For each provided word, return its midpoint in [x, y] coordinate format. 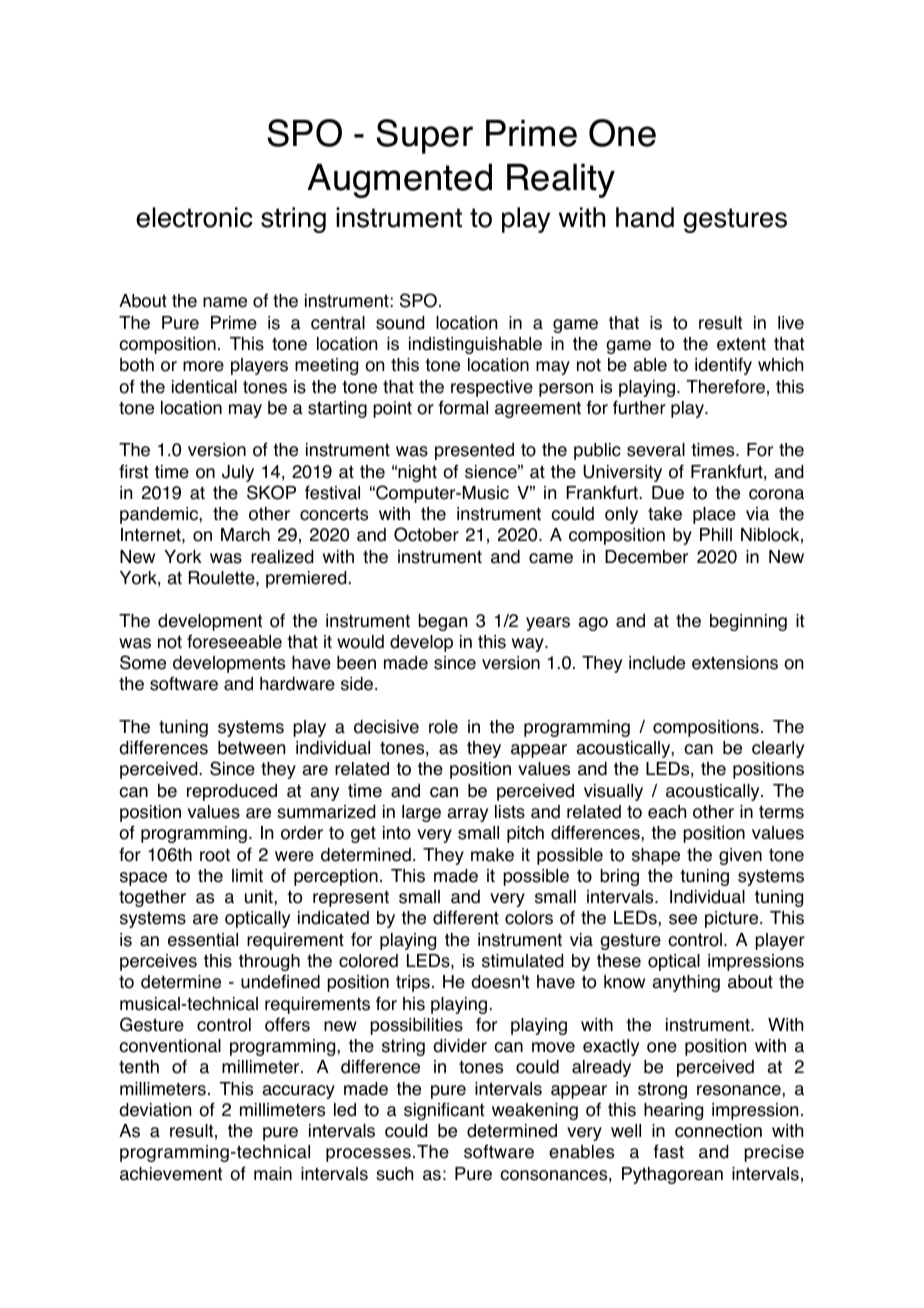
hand [645, 217]
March [245, 535]
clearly [778, 749]
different [466, 917]
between [251, 748]
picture [733, 919]
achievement [171, 1174]
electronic [194, 217]
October [426, 534]
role [443, 727]
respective [492, 388]
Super [425, 136]
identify [723, 366]
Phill [716, 534]
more [203, 366]
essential [203, 940]
